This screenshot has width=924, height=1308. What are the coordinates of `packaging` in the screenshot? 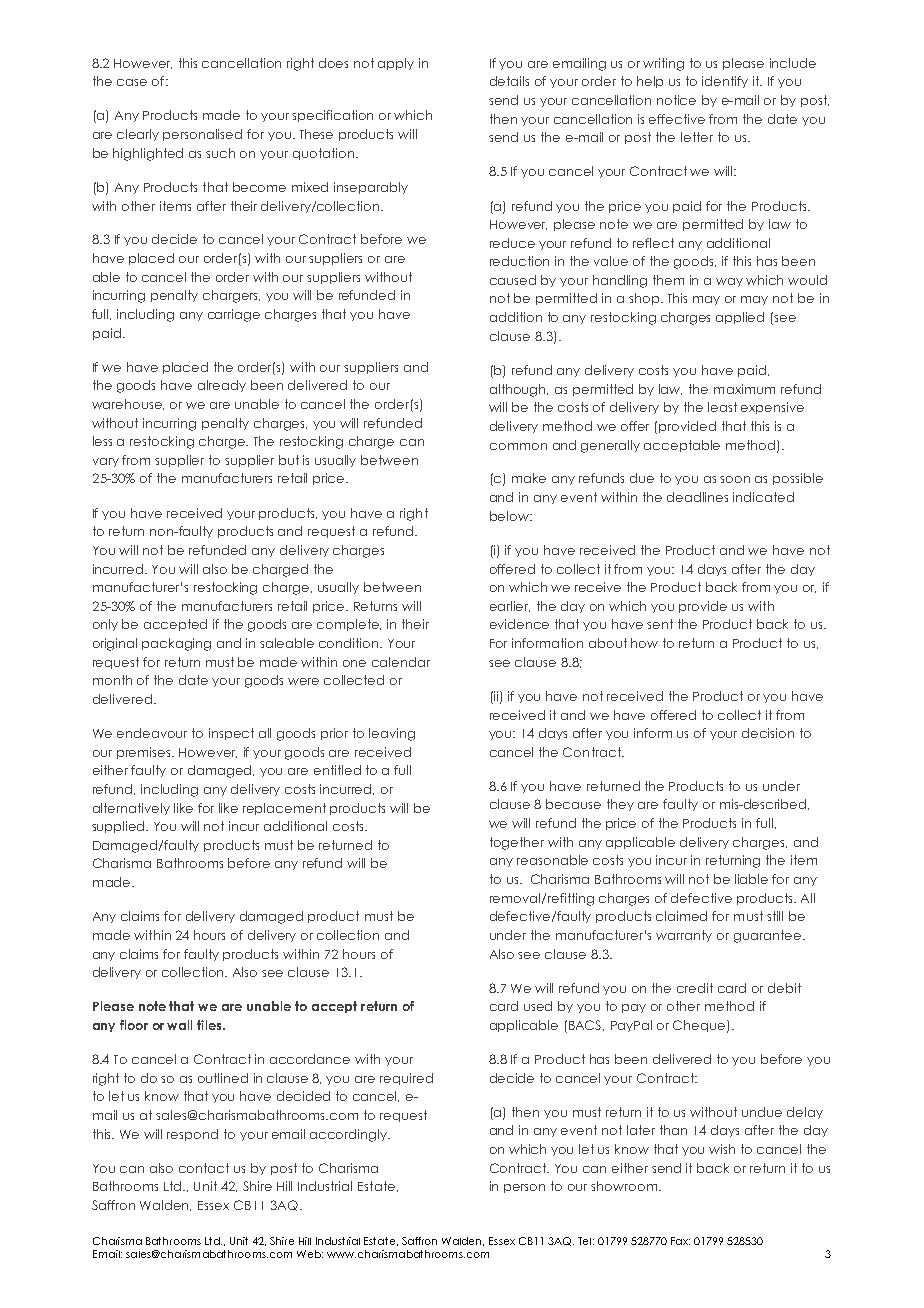 It's located at (176, 644).
